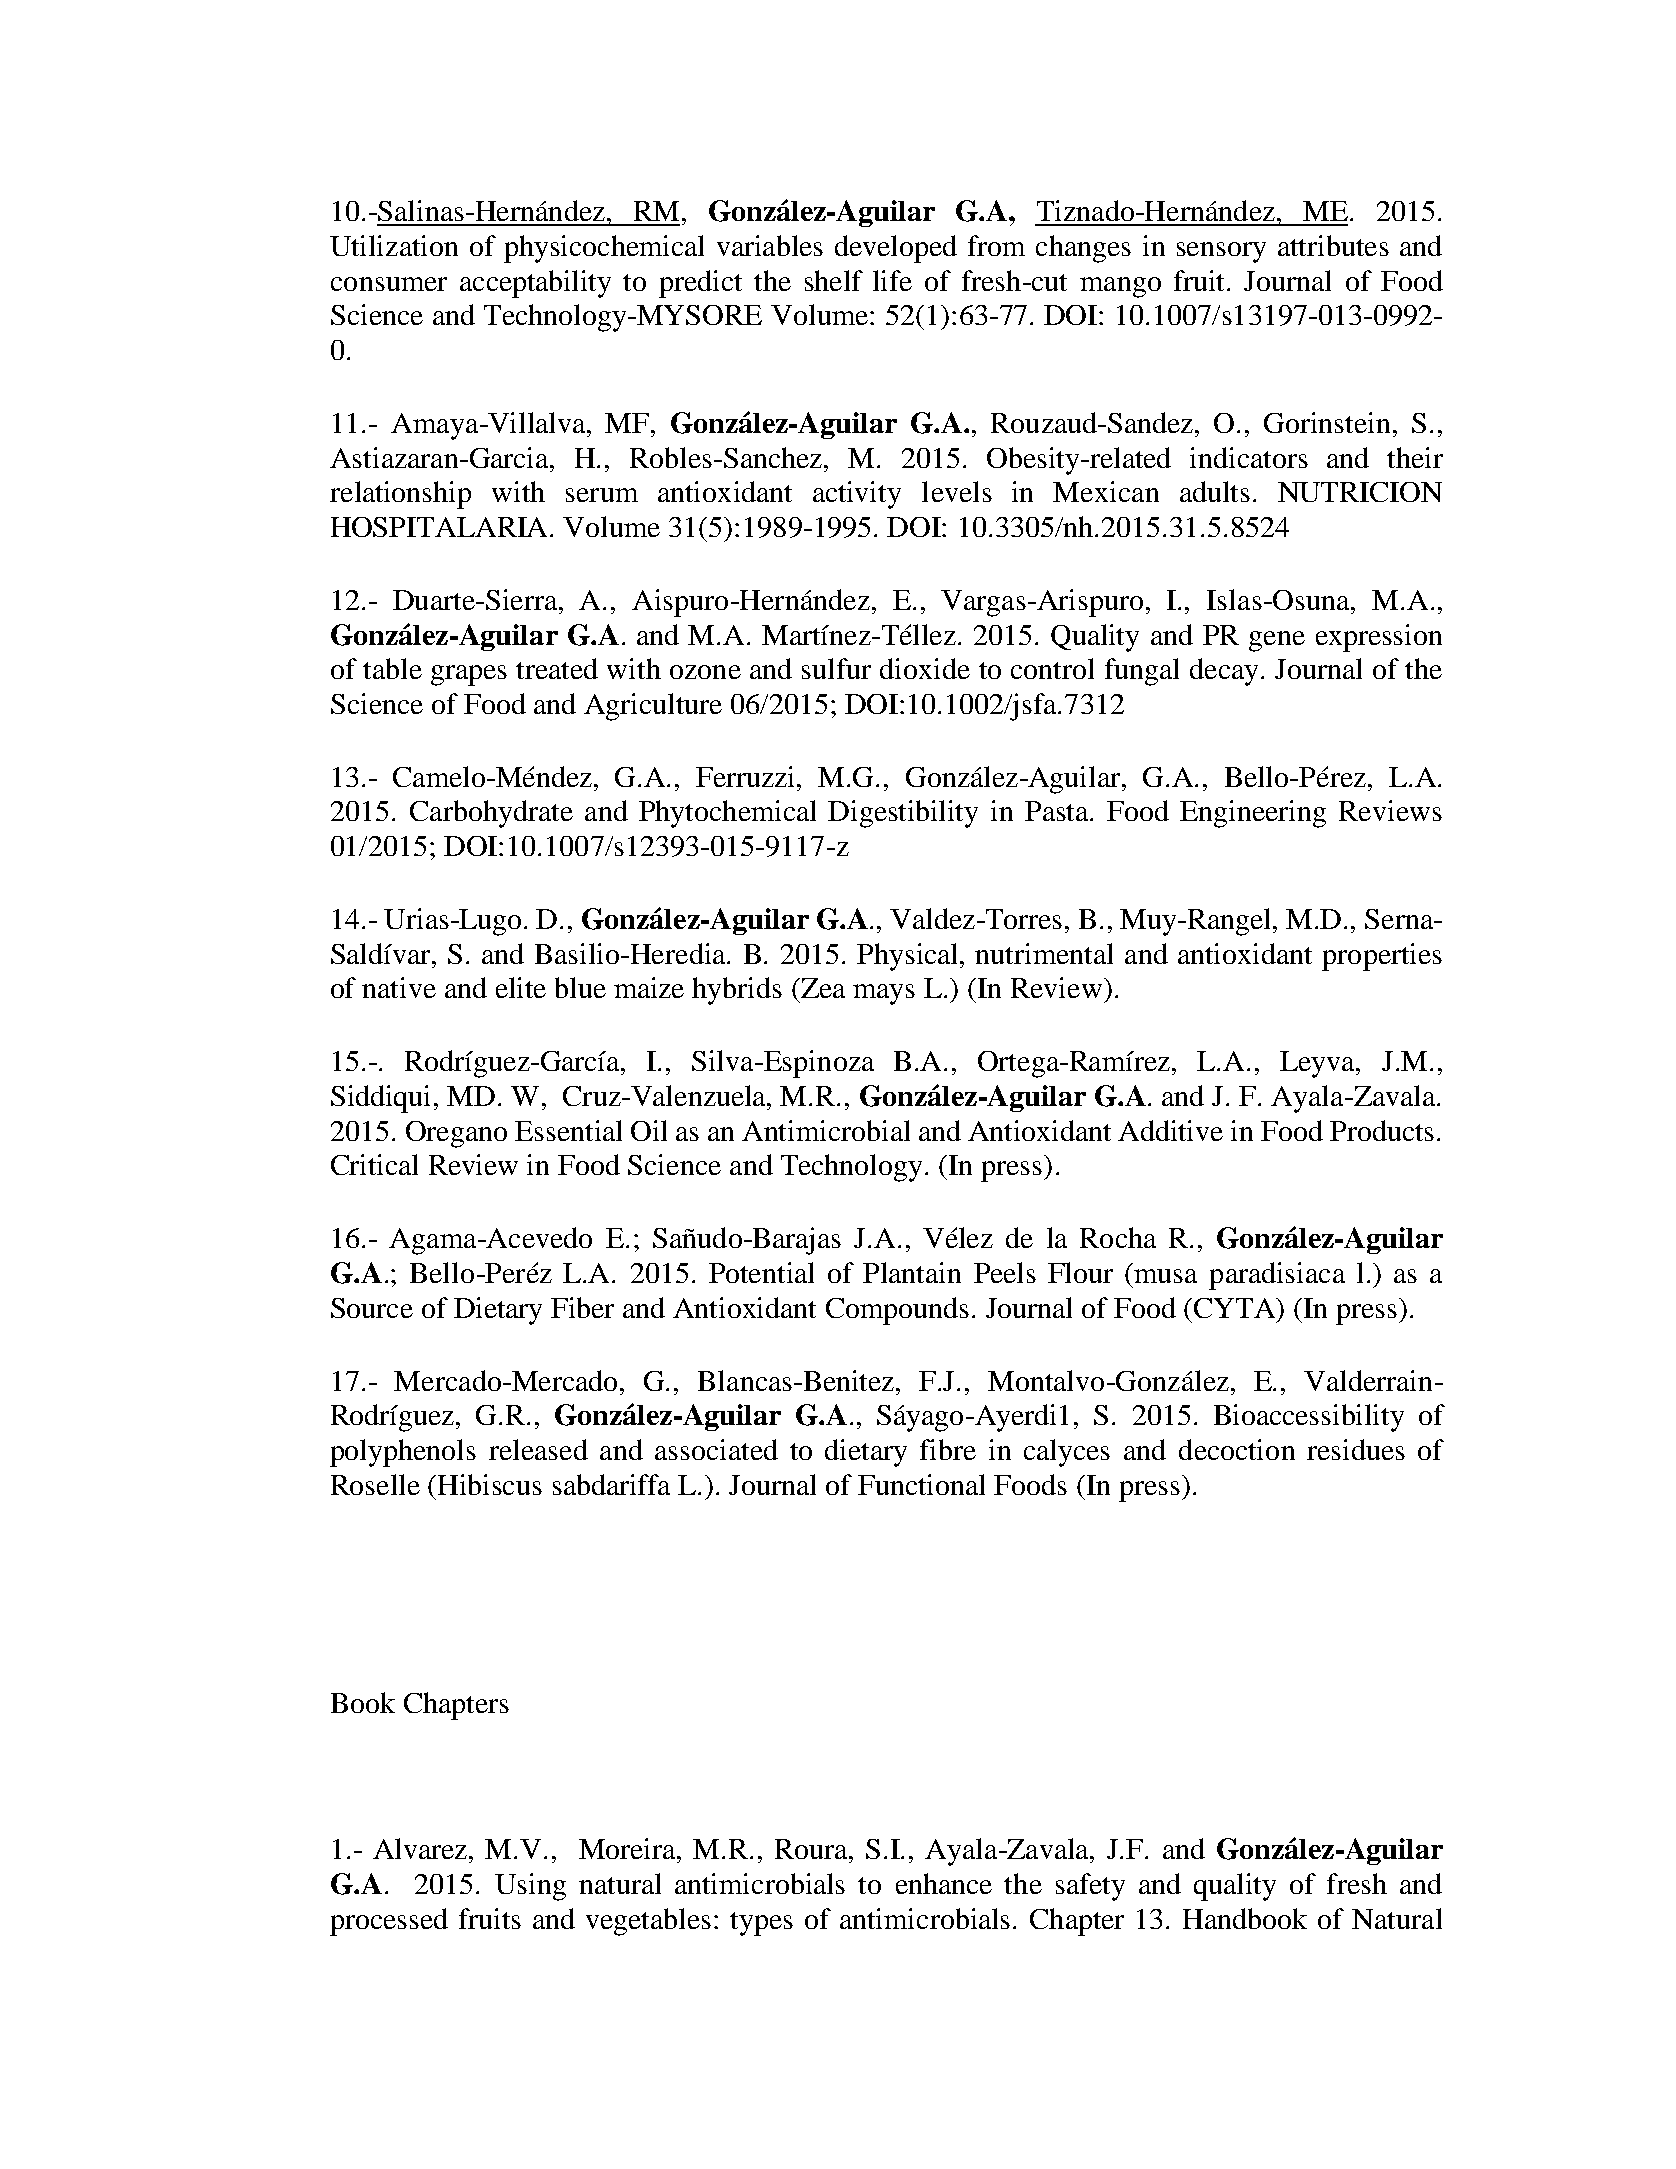 The height and width of the screenshot is (2169, 1676). Describe the element at coordinates (530, 1887) in the screenshot. I see `Using` at that location.
